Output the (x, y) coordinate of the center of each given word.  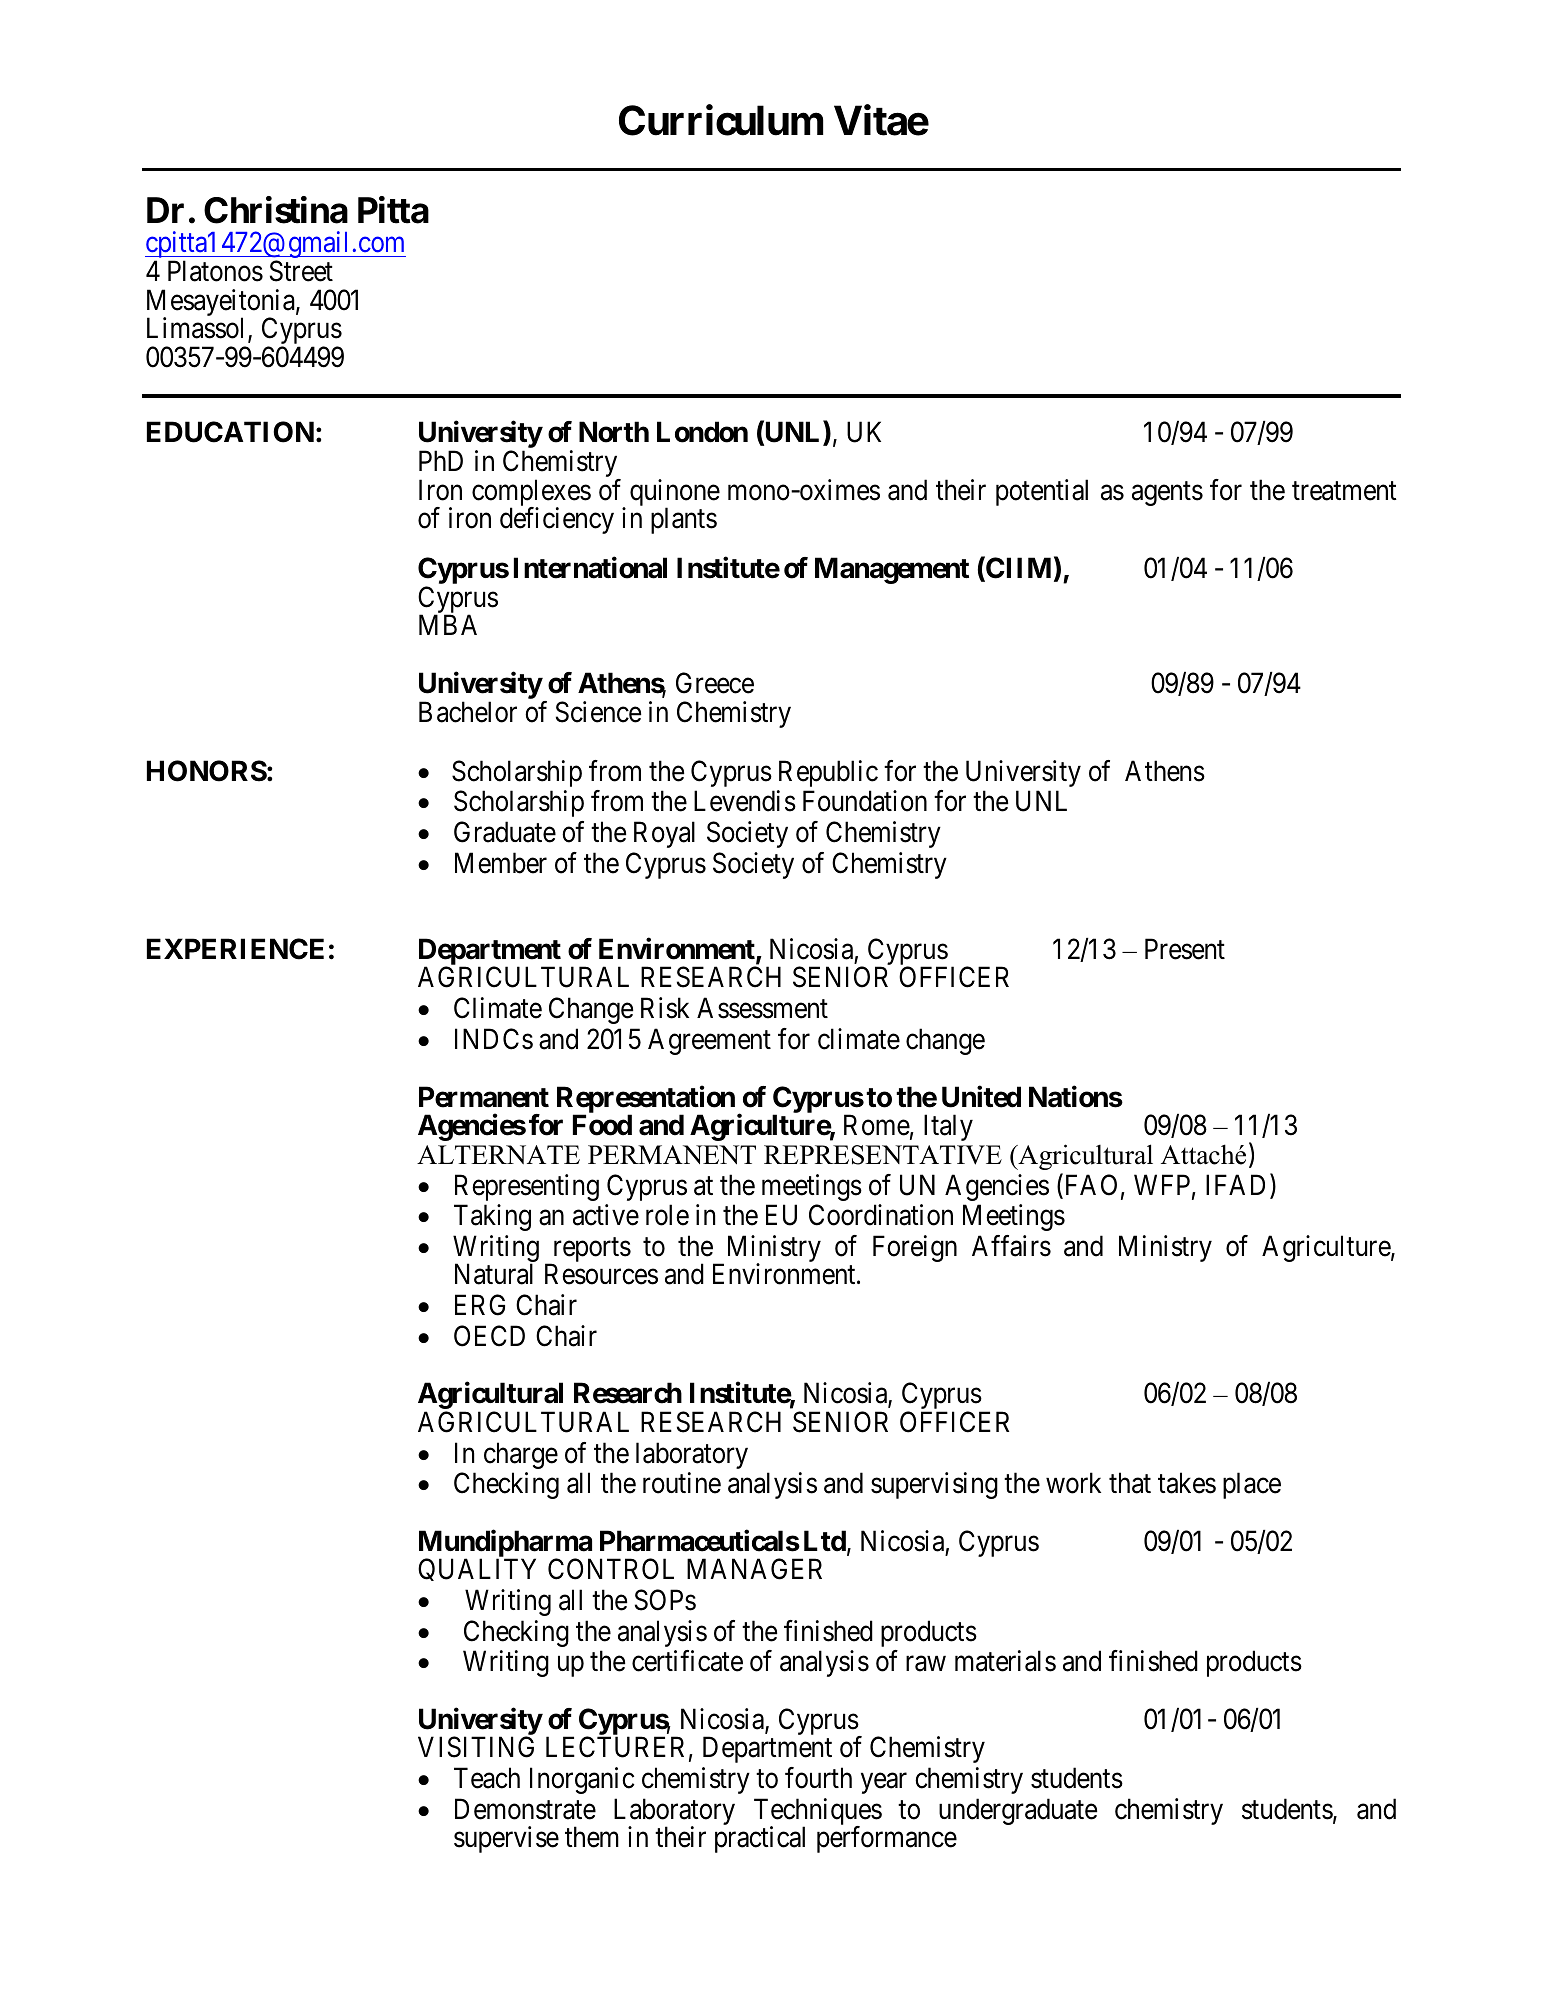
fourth (818, 1778)
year (884, 1783)
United (981, 1097)
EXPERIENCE (235, 949)
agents (1167, 494)
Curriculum (721, 120)
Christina (276, 210)
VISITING (476, 1747)
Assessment (762, 1008)
